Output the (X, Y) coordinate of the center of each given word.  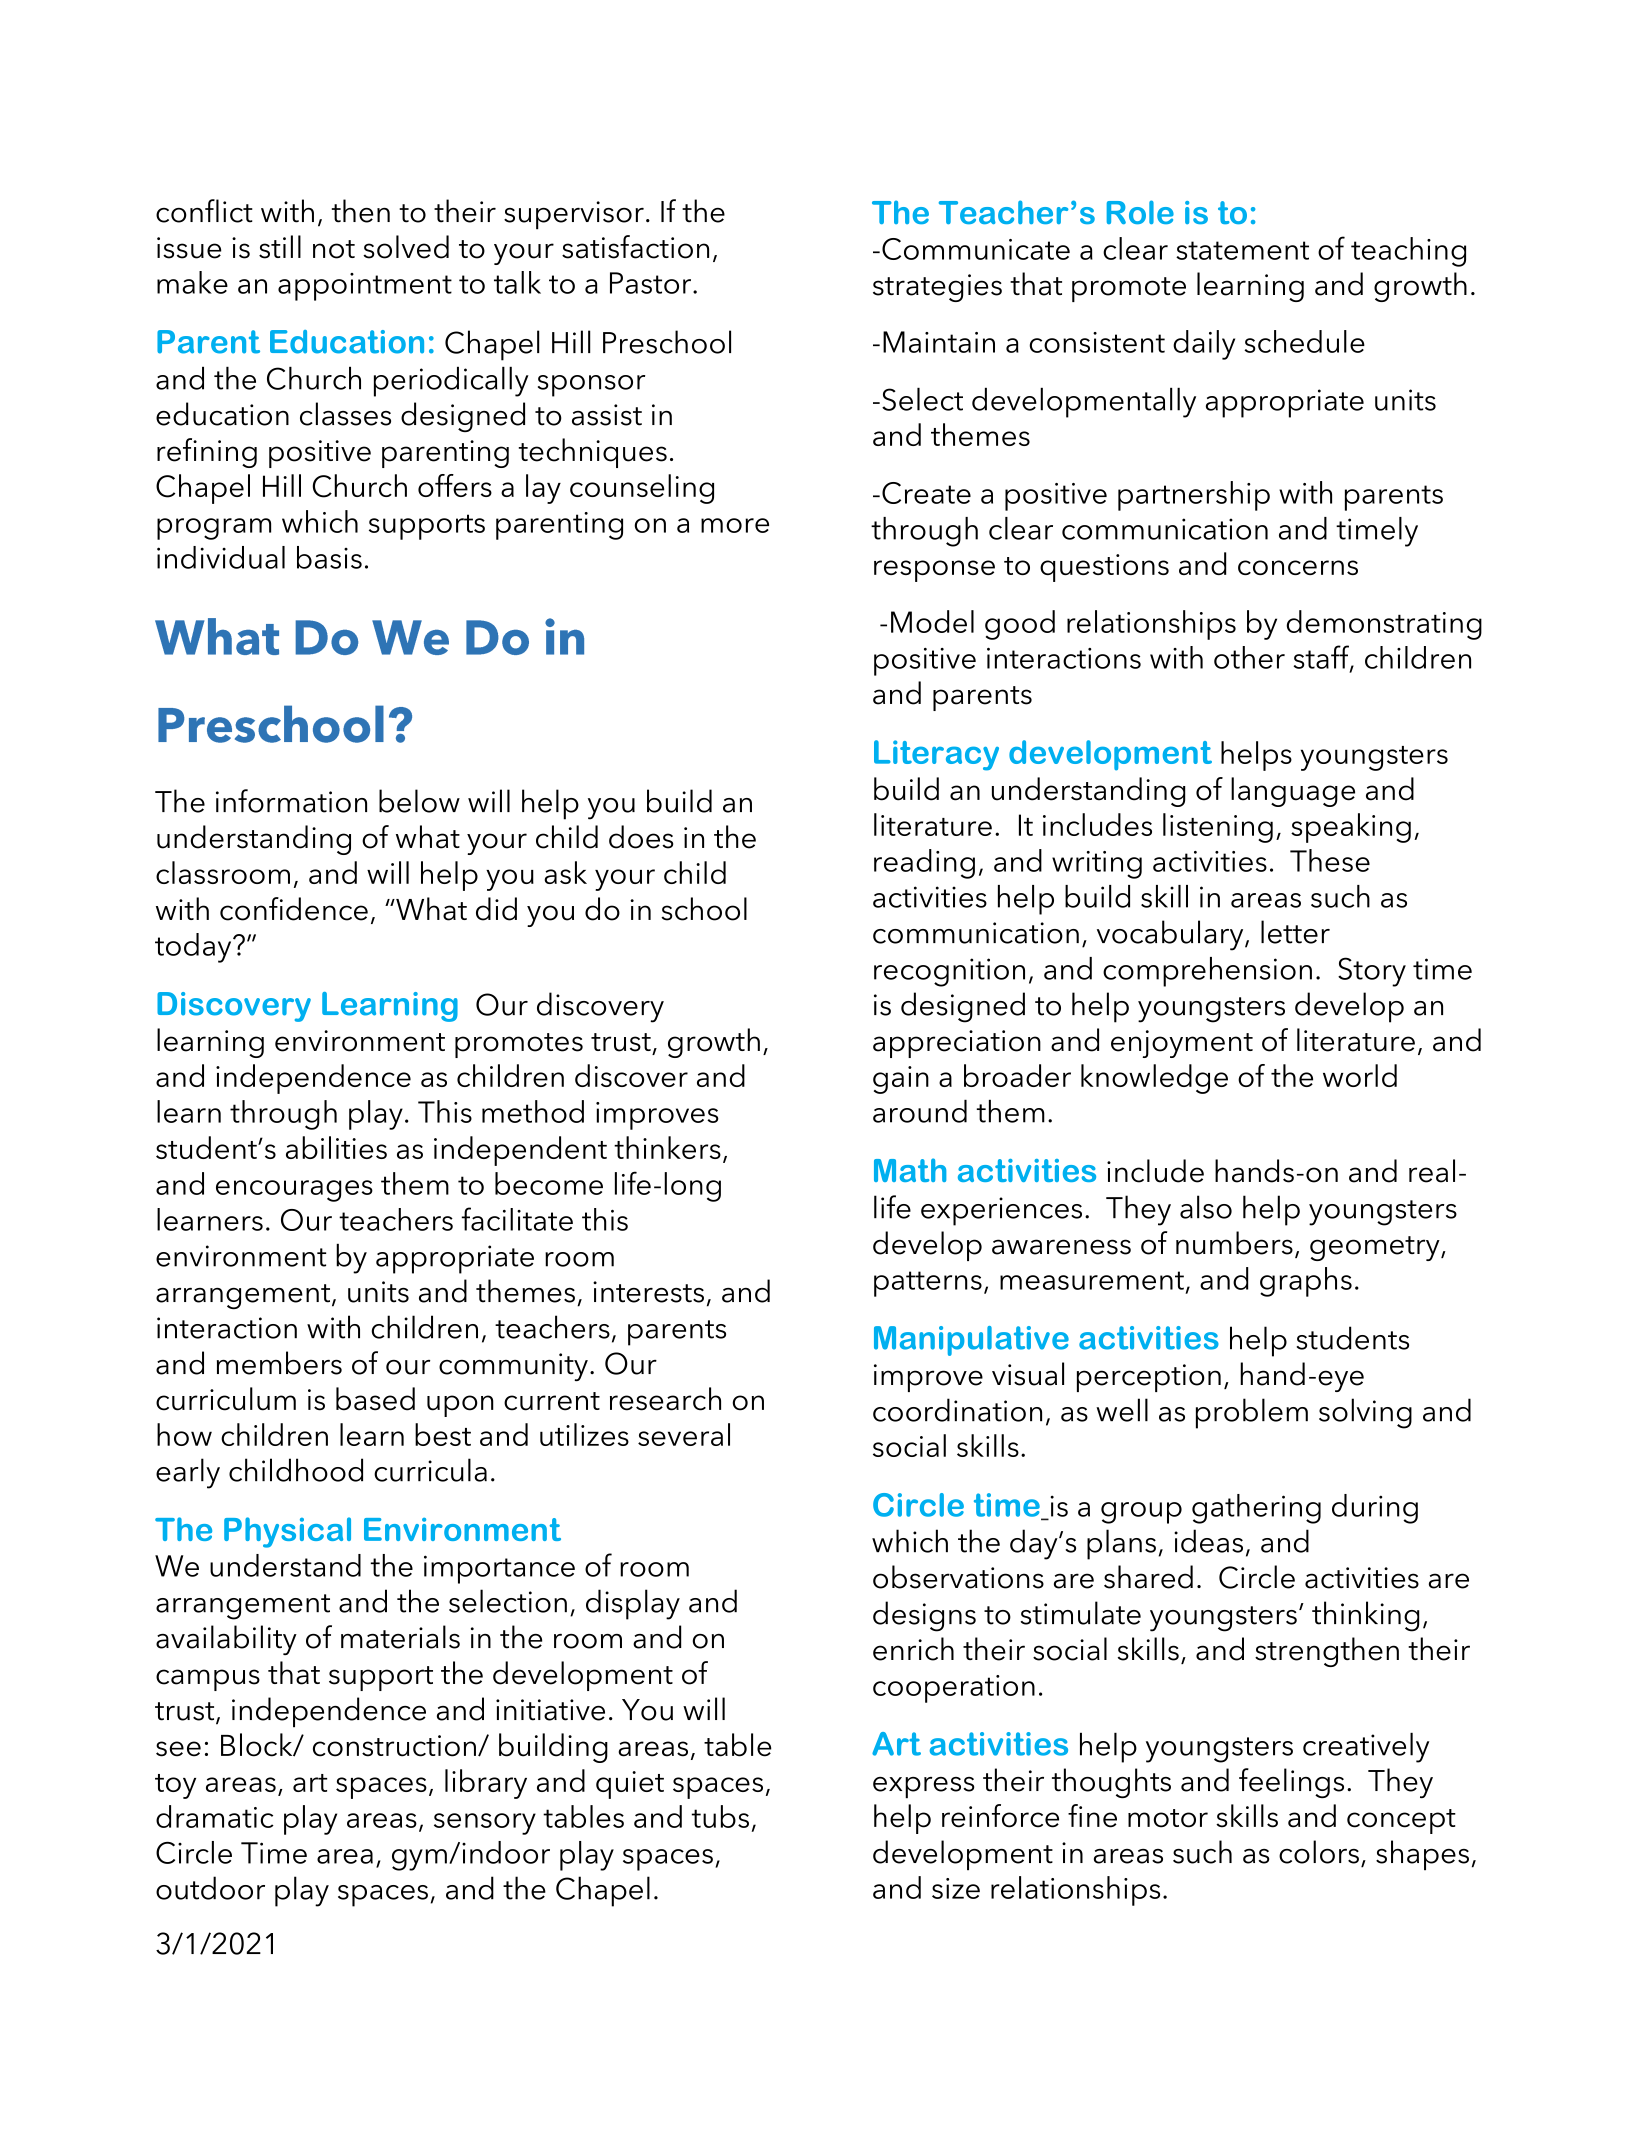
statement (1242, 250)
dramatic (215, 1816)
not (334, 249)
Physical (287, 1532)
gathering (1256, 1509)
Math (910, 1170)
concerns (1298, 567)
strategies (937, 288)
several (684, 1434)
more (735, 525)
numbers (1234, 1243)
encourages (294, 1191)
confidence (294, 909)
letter (1295, 932)
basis (329, 557)
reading (924, 864)
